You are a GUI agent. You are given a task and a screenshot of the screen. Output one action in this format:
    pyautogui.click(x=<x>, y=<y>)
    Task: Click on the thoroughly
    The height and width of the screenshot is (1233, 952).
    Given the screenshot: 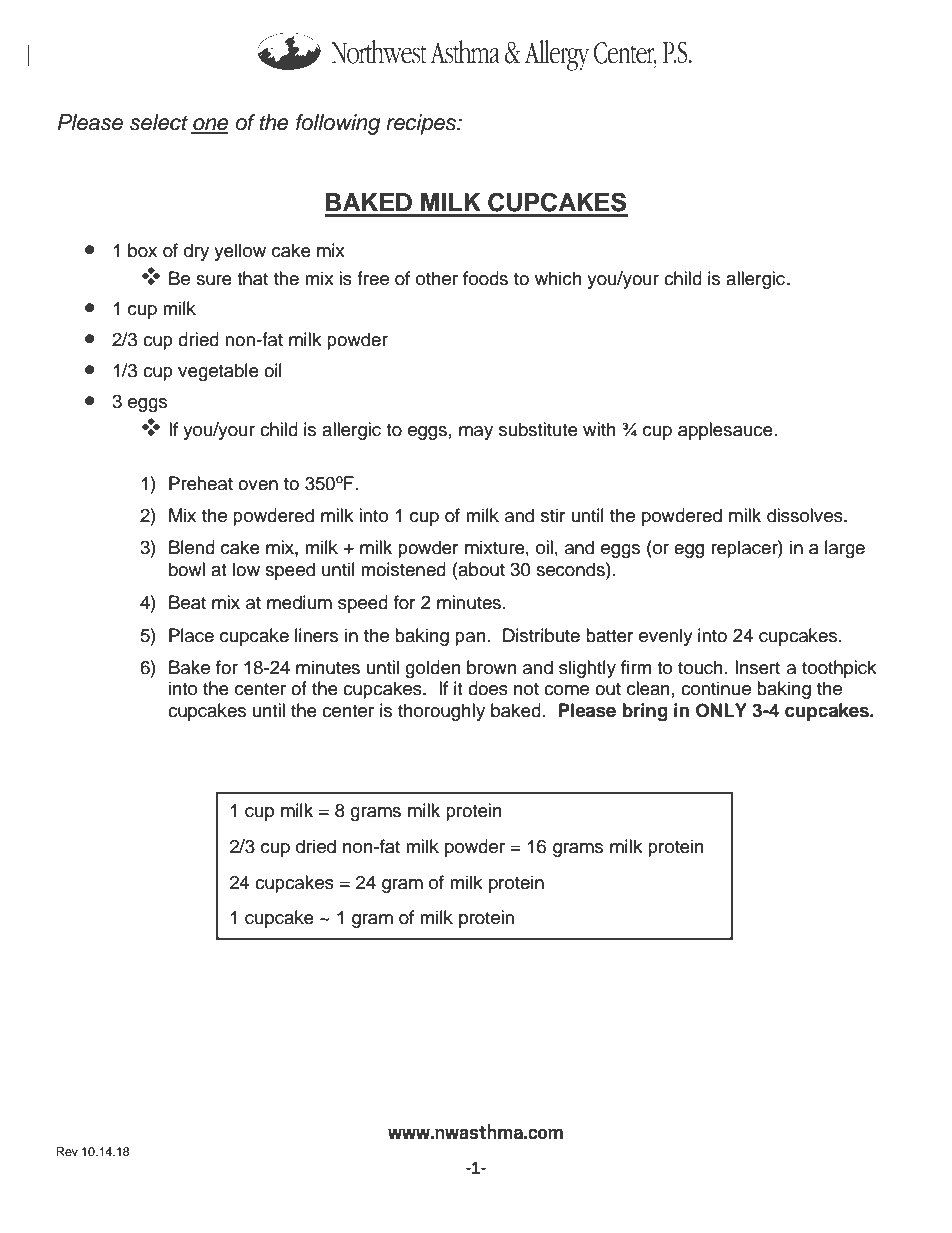 What is the action you would take?
    pyautogui.click(x=441, y=712)
